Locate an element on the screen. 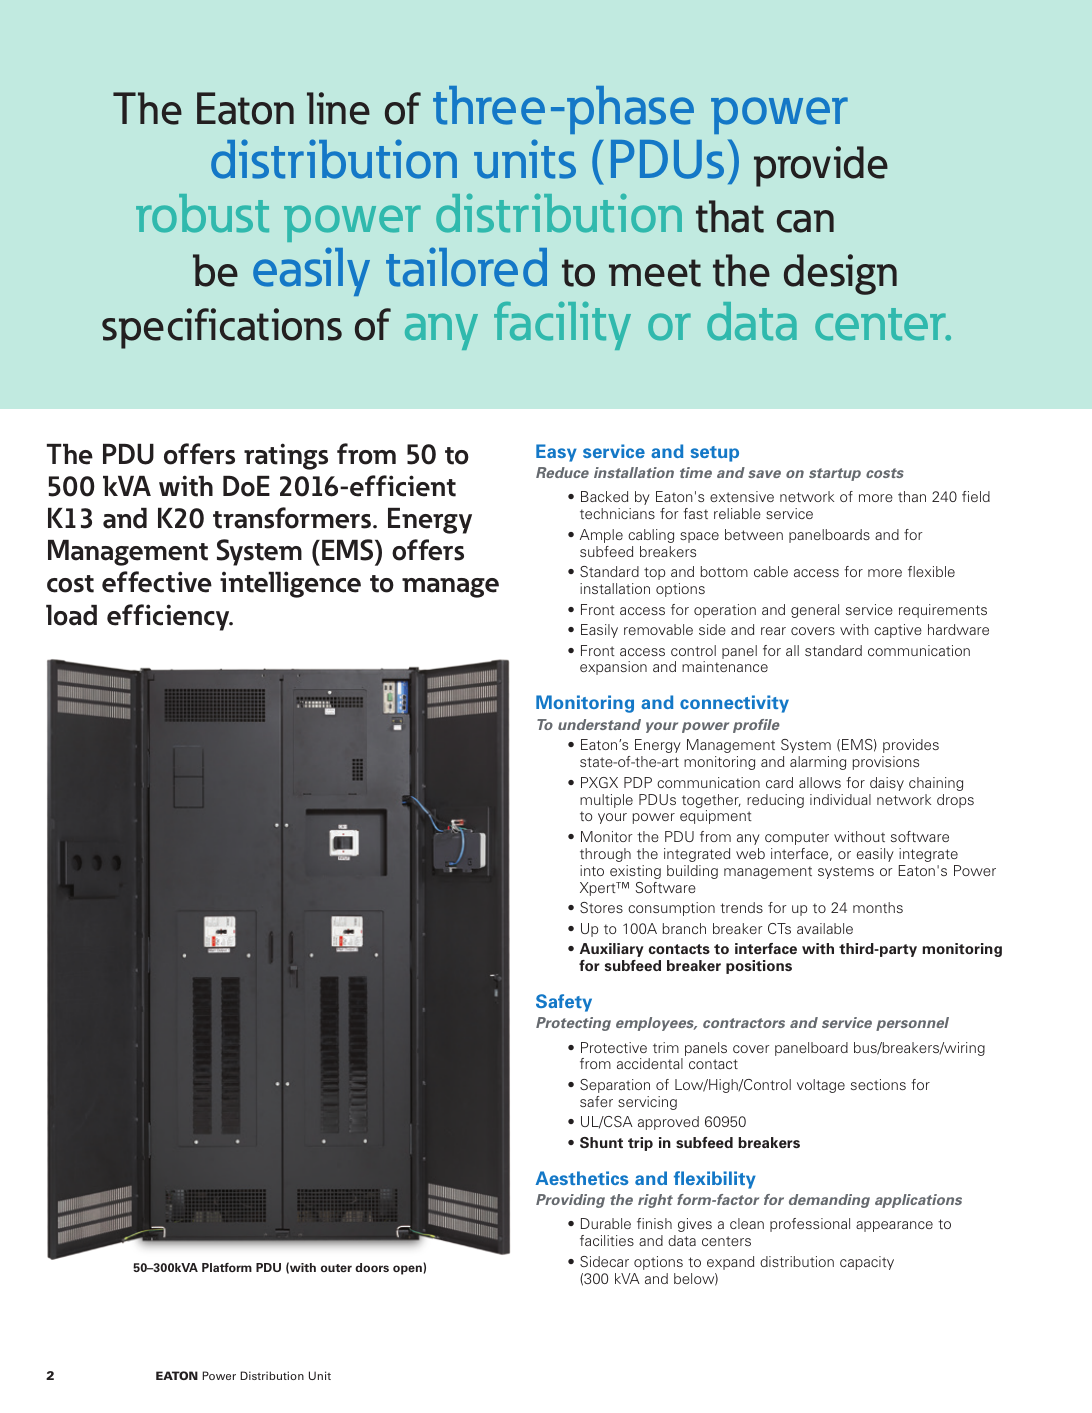 This screenshot has height=1413, width=1092. Safety is located at coordinates (564, 1003).
